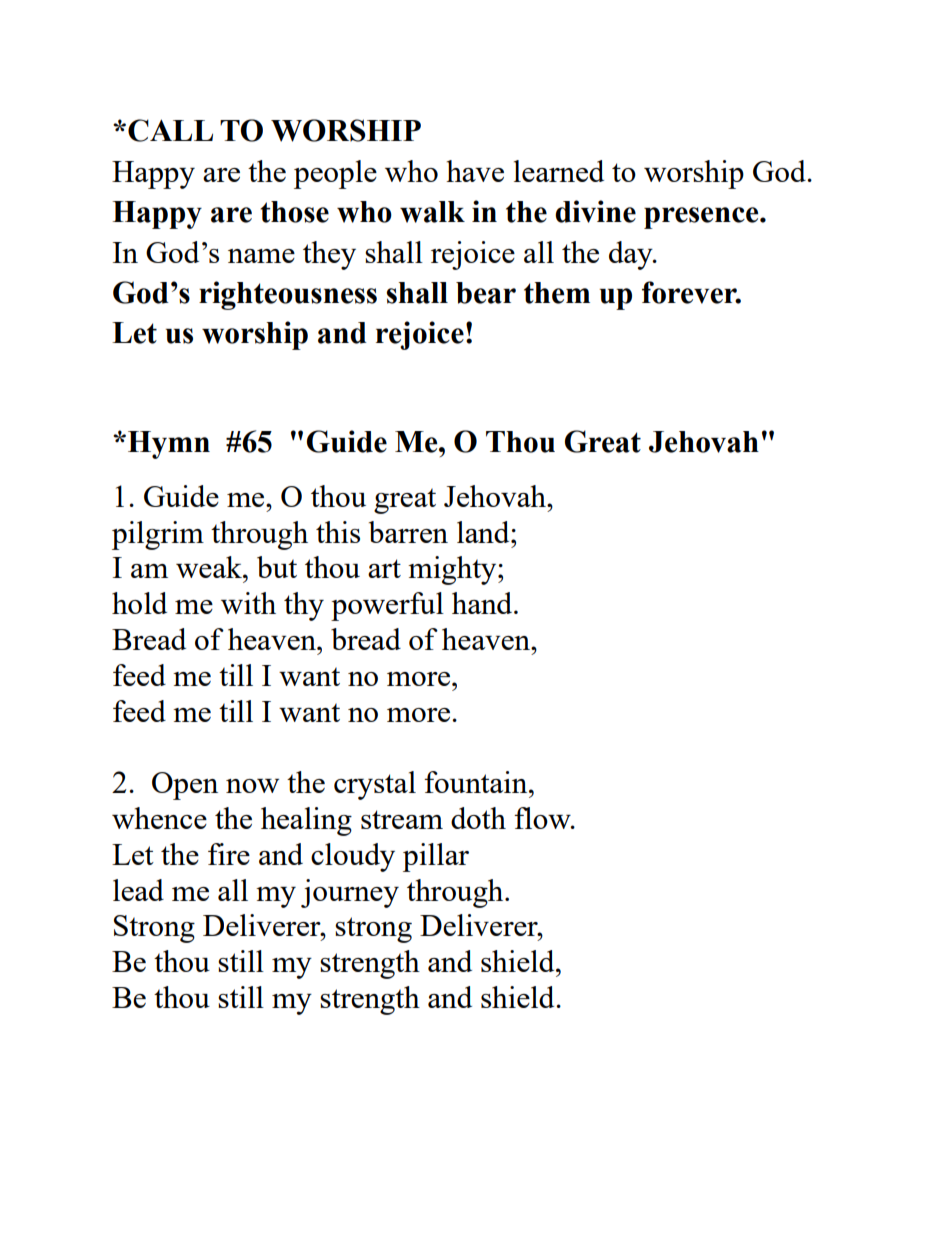 The width and height of the image is (952, 1233). Describe the element at coordinates (475, 171) in the image. I see `have` at that location.
